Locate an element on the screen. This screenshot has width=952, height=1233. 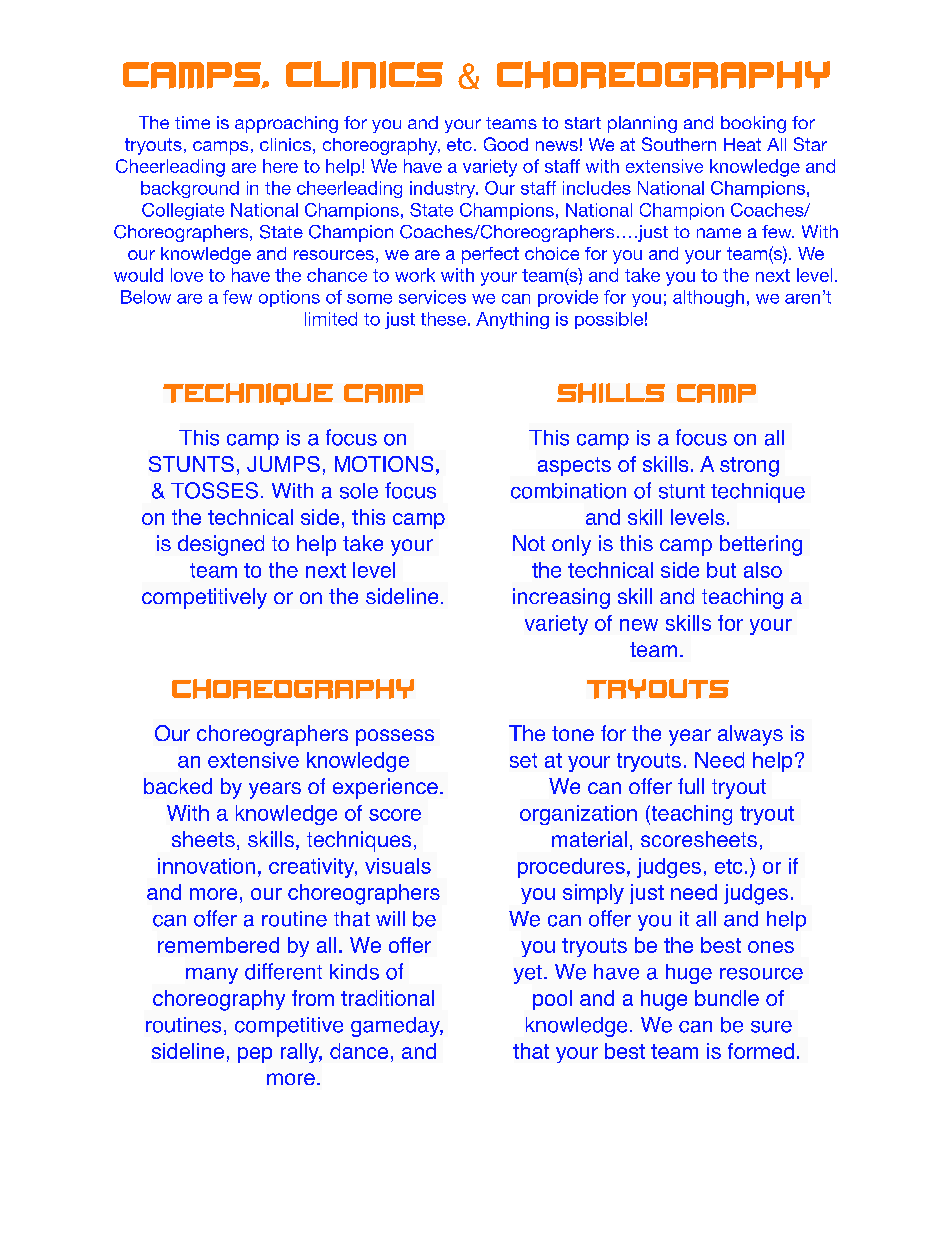
but is located at coordinates (721, 570).
